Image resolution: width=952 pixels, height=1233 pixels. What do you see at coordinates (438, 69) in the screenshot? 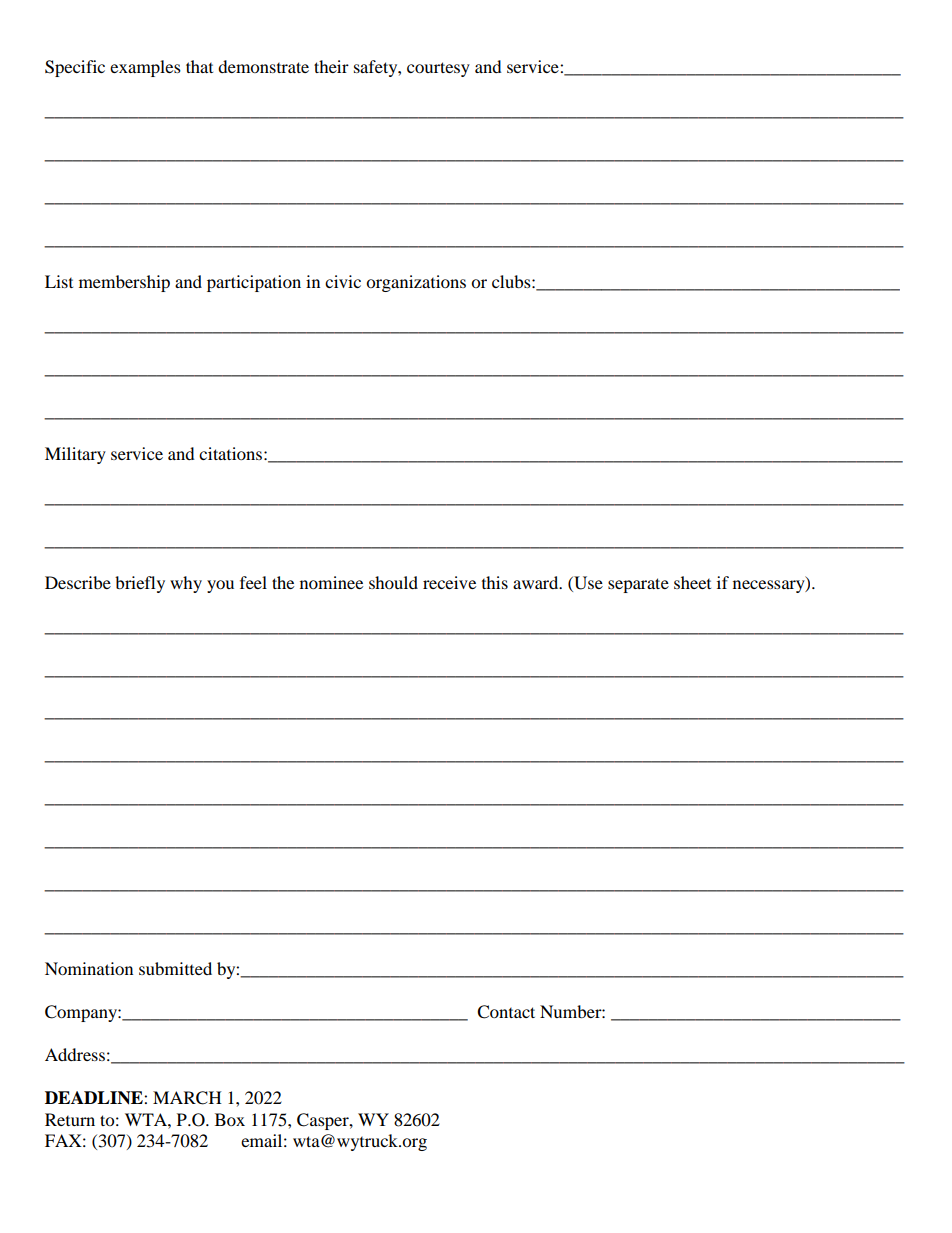
I see `courtesy` at bounding box center [438, 69].
